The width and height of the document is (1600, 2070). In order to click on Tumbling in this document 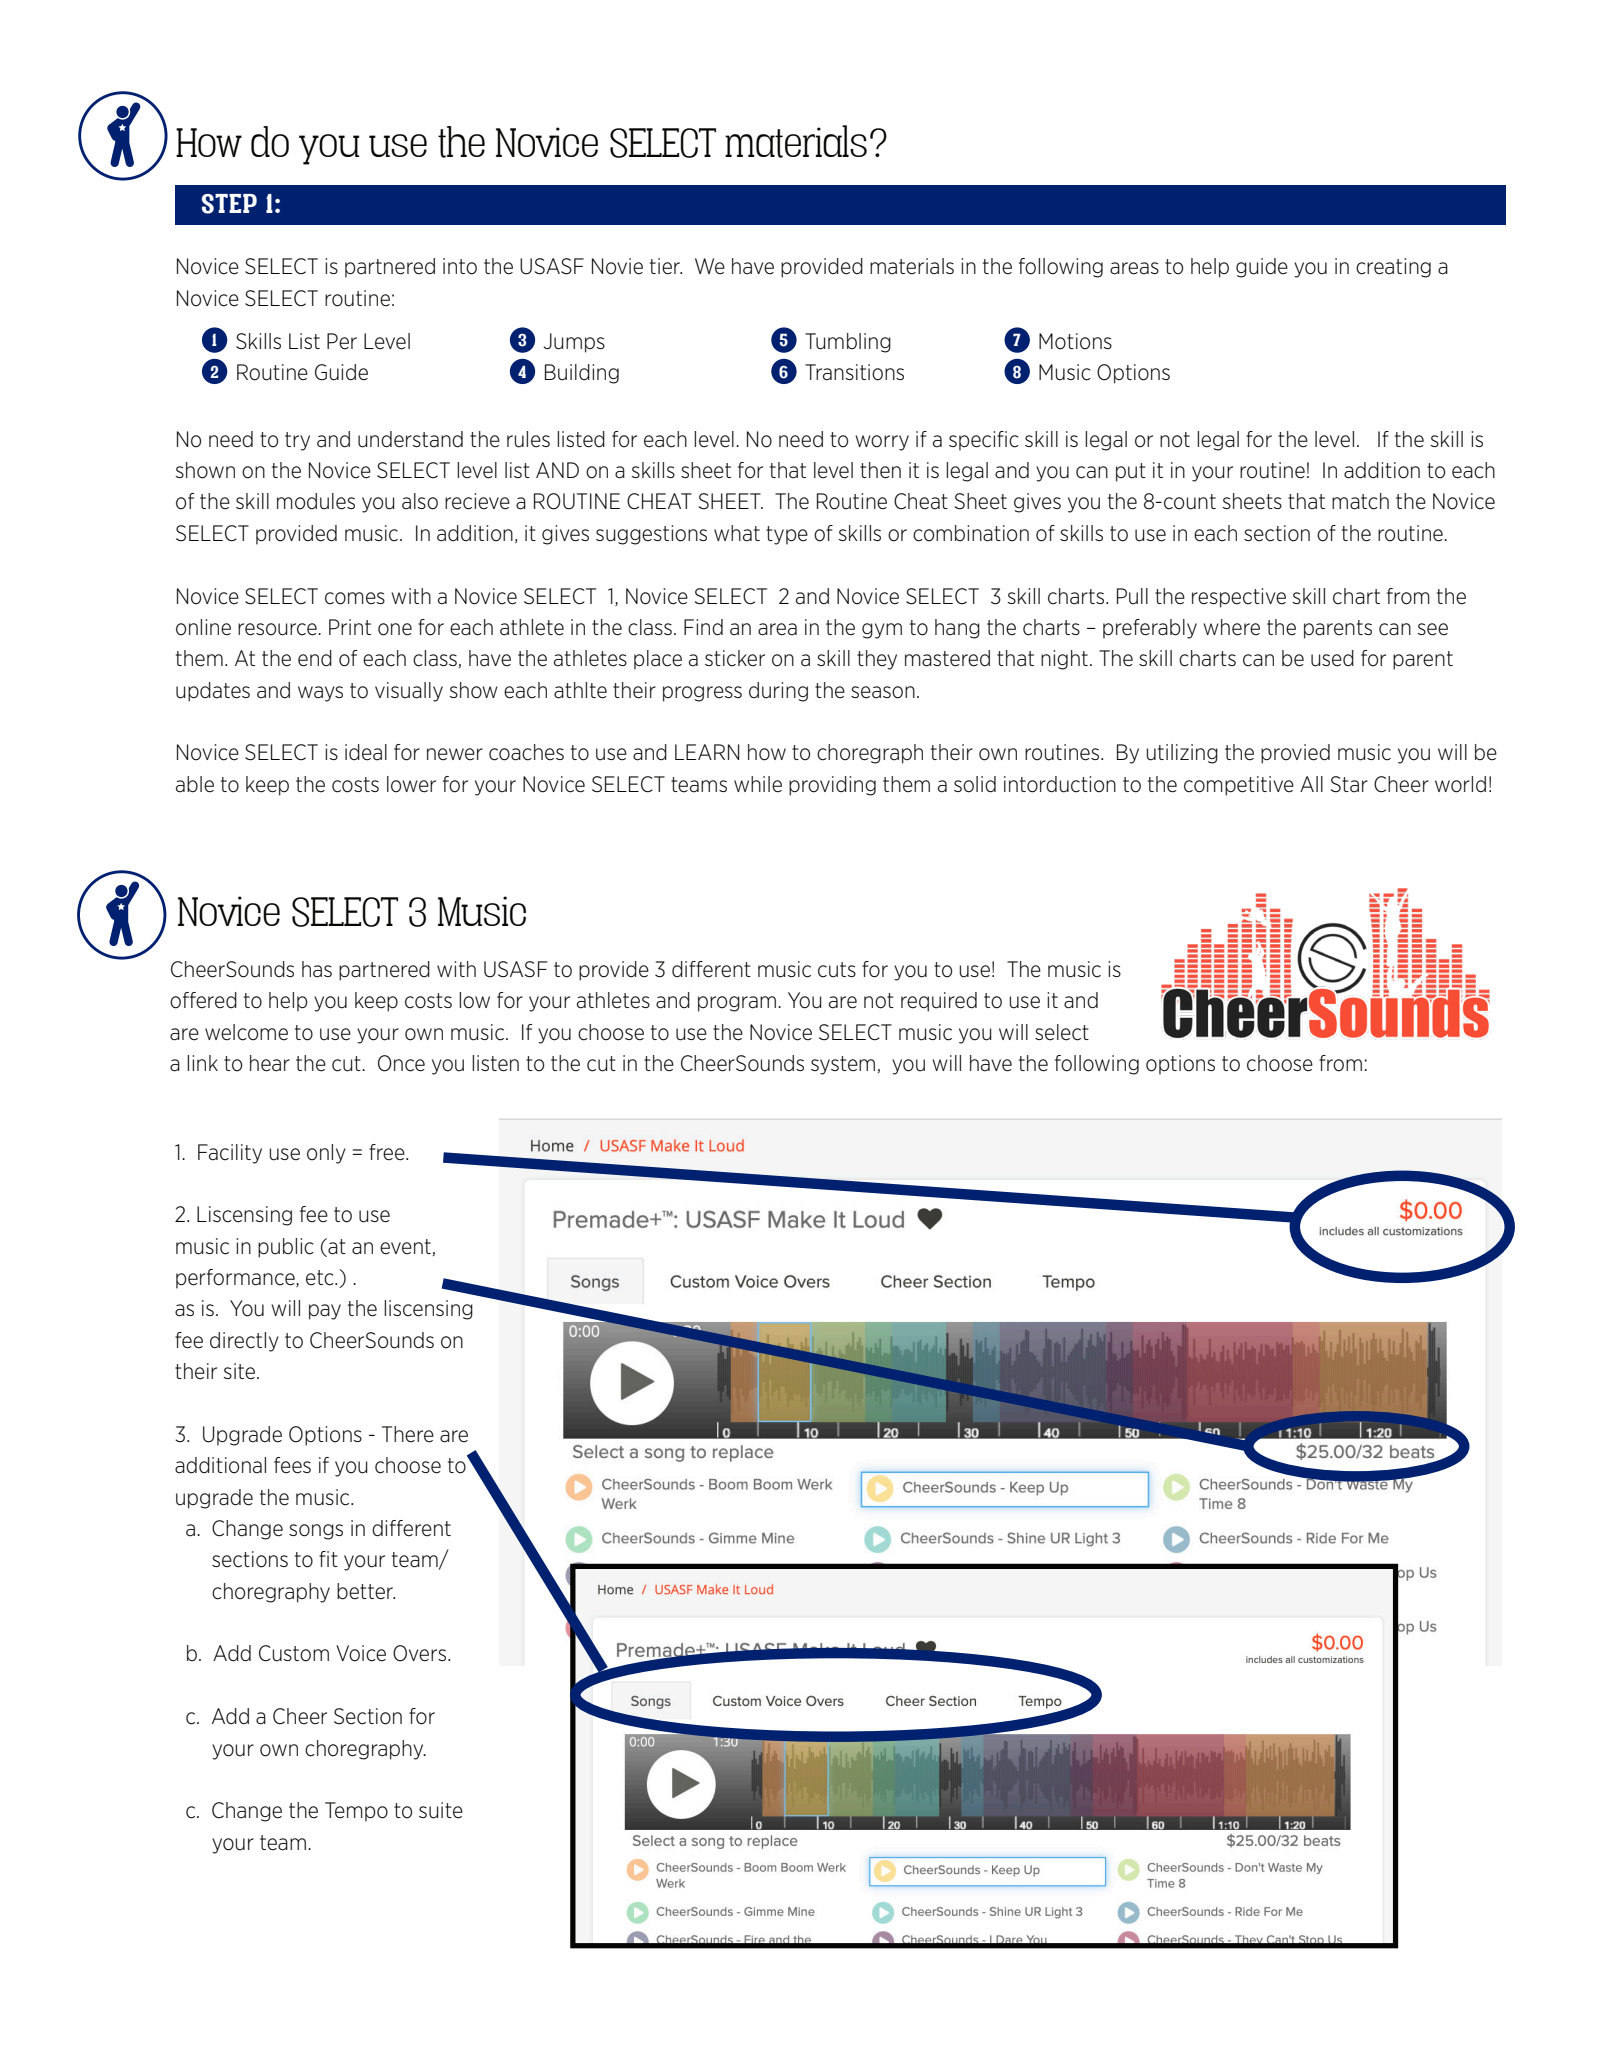, I will do `click(848, 343)`.
